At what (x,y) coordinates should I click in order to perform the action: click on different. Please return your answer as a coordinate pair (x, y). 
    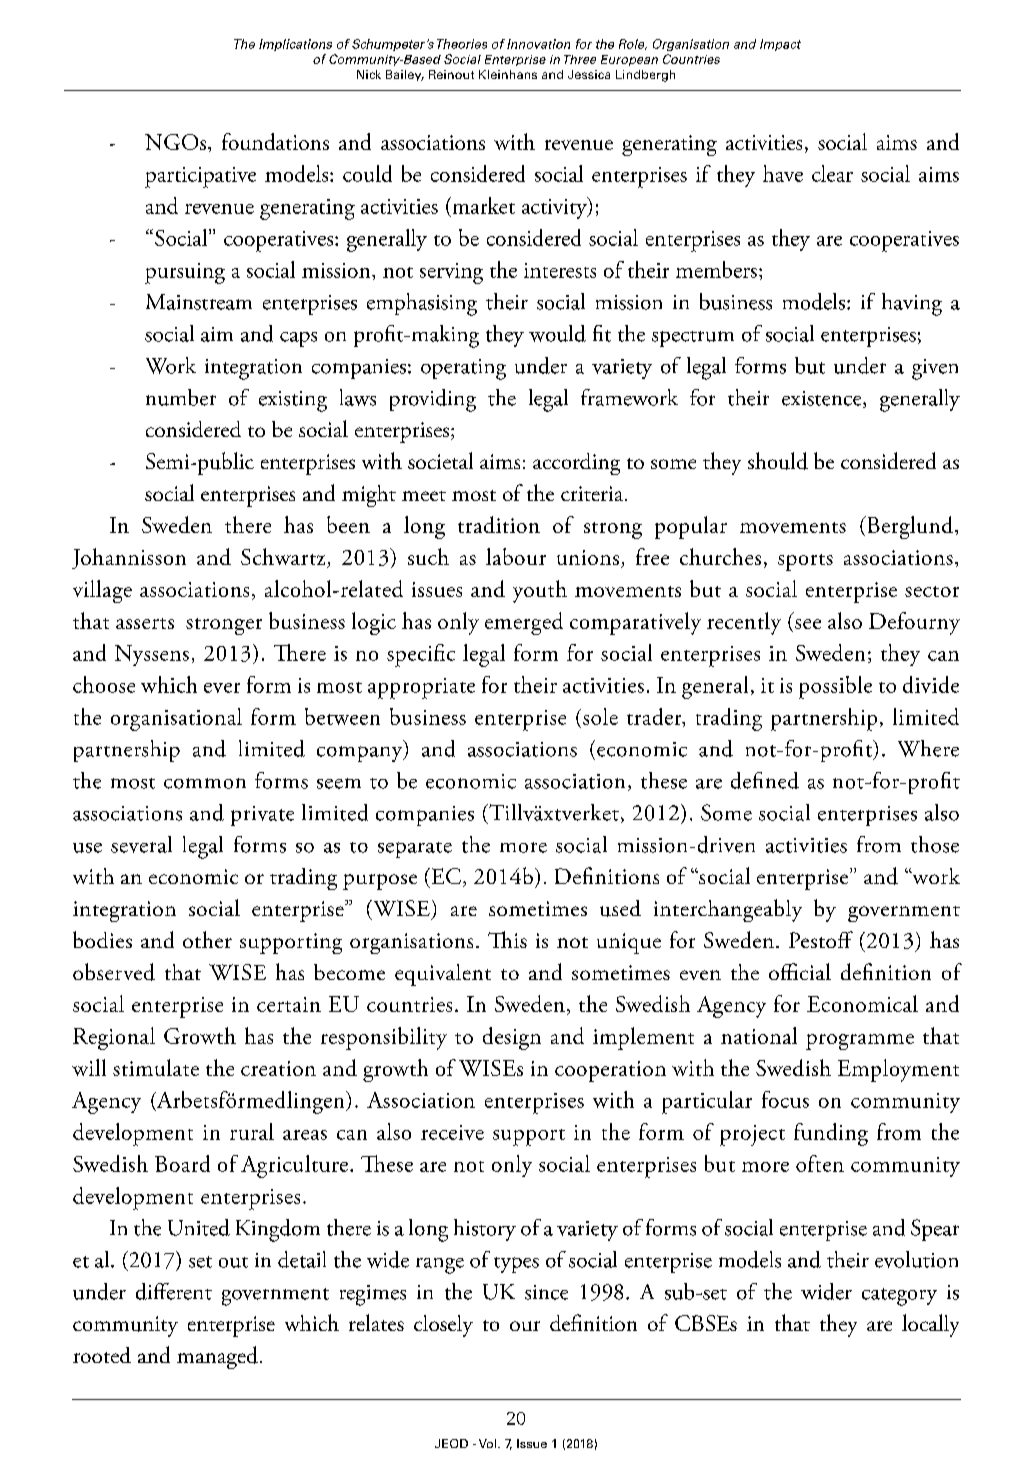
    Looking at the image, I should click on (174, 1291).
